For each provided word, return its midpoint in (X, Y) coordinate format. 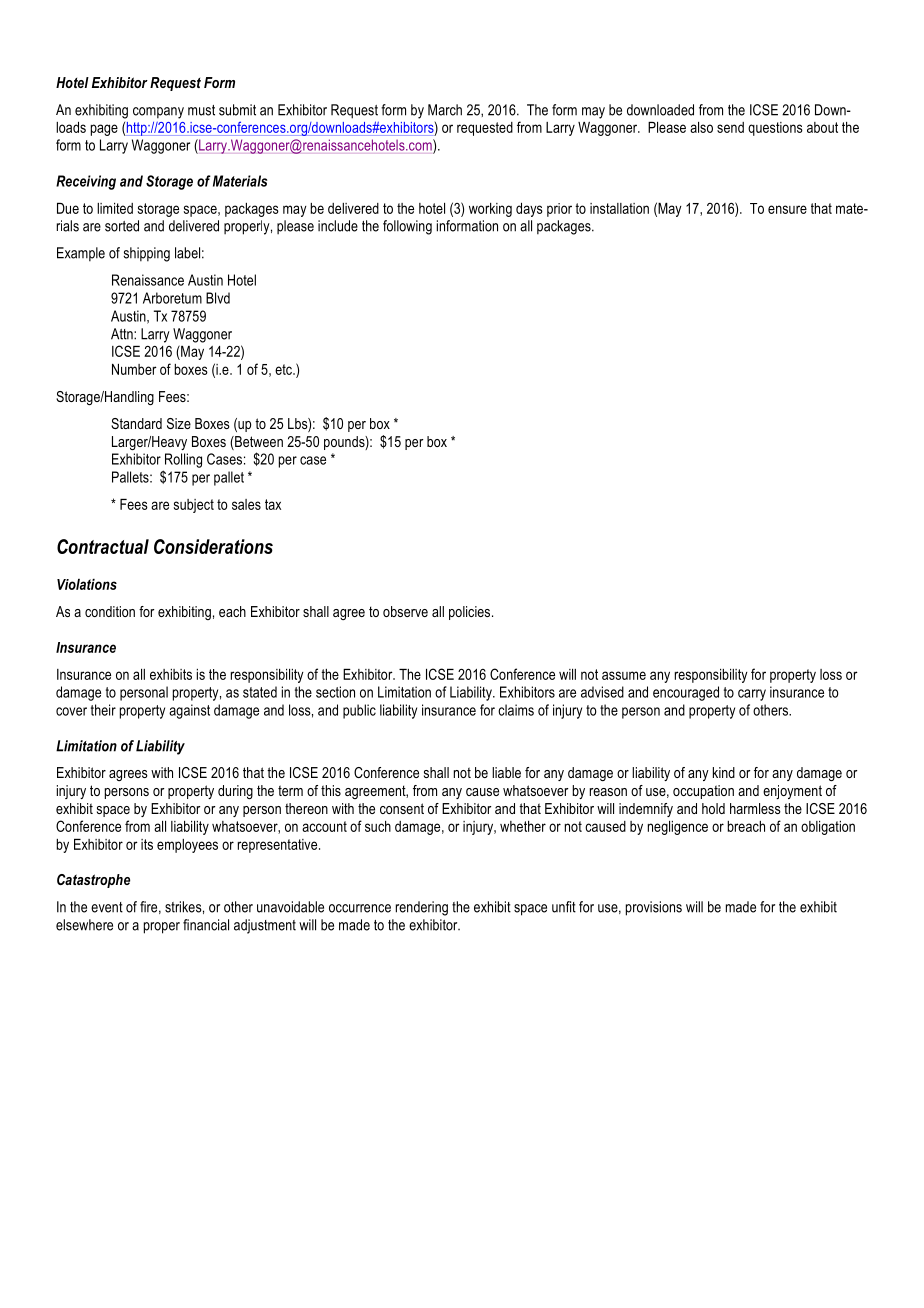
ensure (787, 209)
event (107, 907)
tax (273, 504)
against (189, 711)
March (445, 110)
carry (752, 695)
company (158, 113)
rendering (422, 908)
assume (624, 675)
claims (516, 710)
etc (284, 369)
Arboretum (172, 298)
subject (194, 506)
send (730, 127)
